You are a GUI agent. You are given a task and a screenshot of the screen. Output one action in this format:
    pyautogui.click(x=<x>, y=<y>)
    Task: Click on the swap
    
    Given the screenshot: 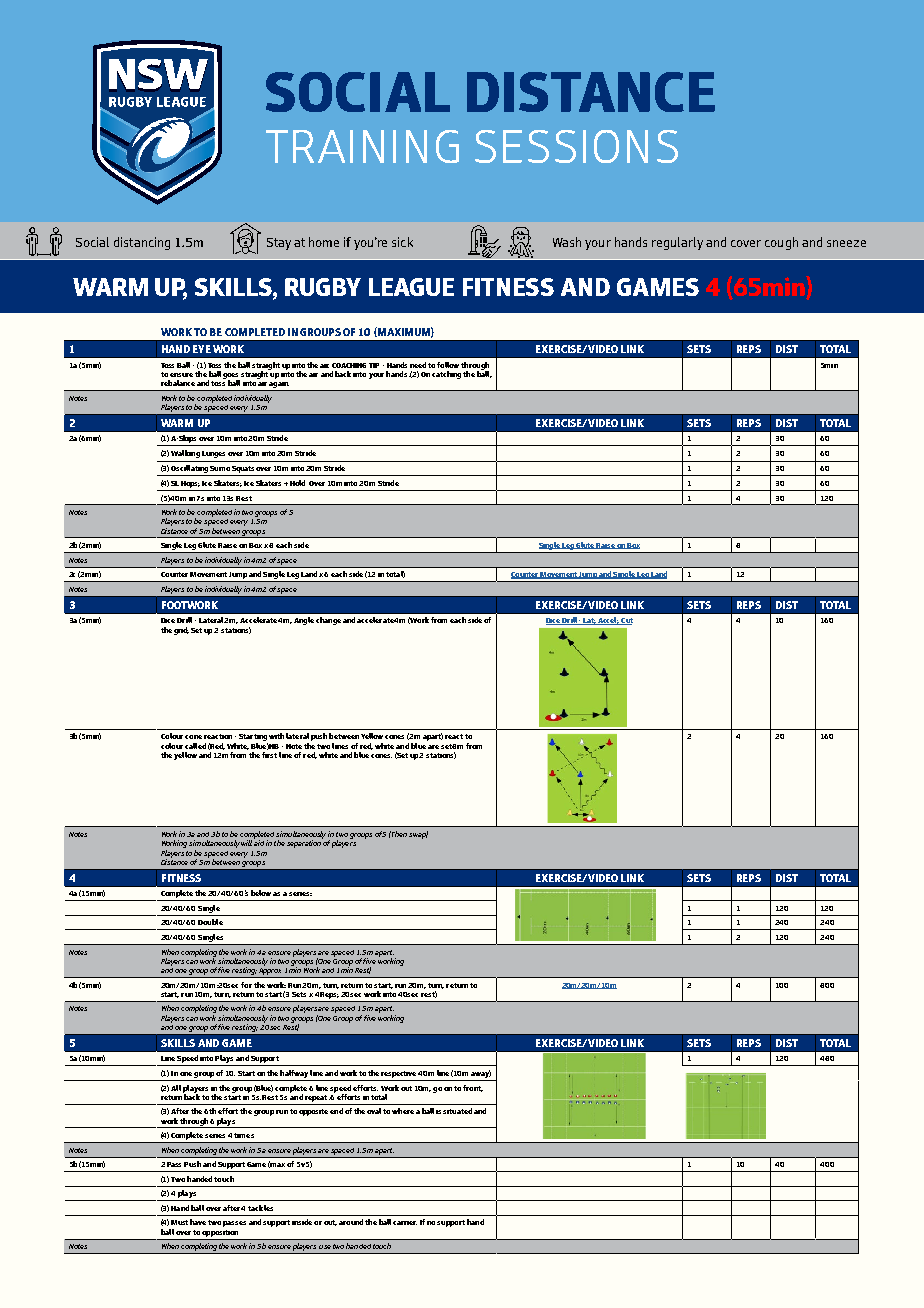 What is the action you would take?
    pyautogui.click(x=418, y=835)
